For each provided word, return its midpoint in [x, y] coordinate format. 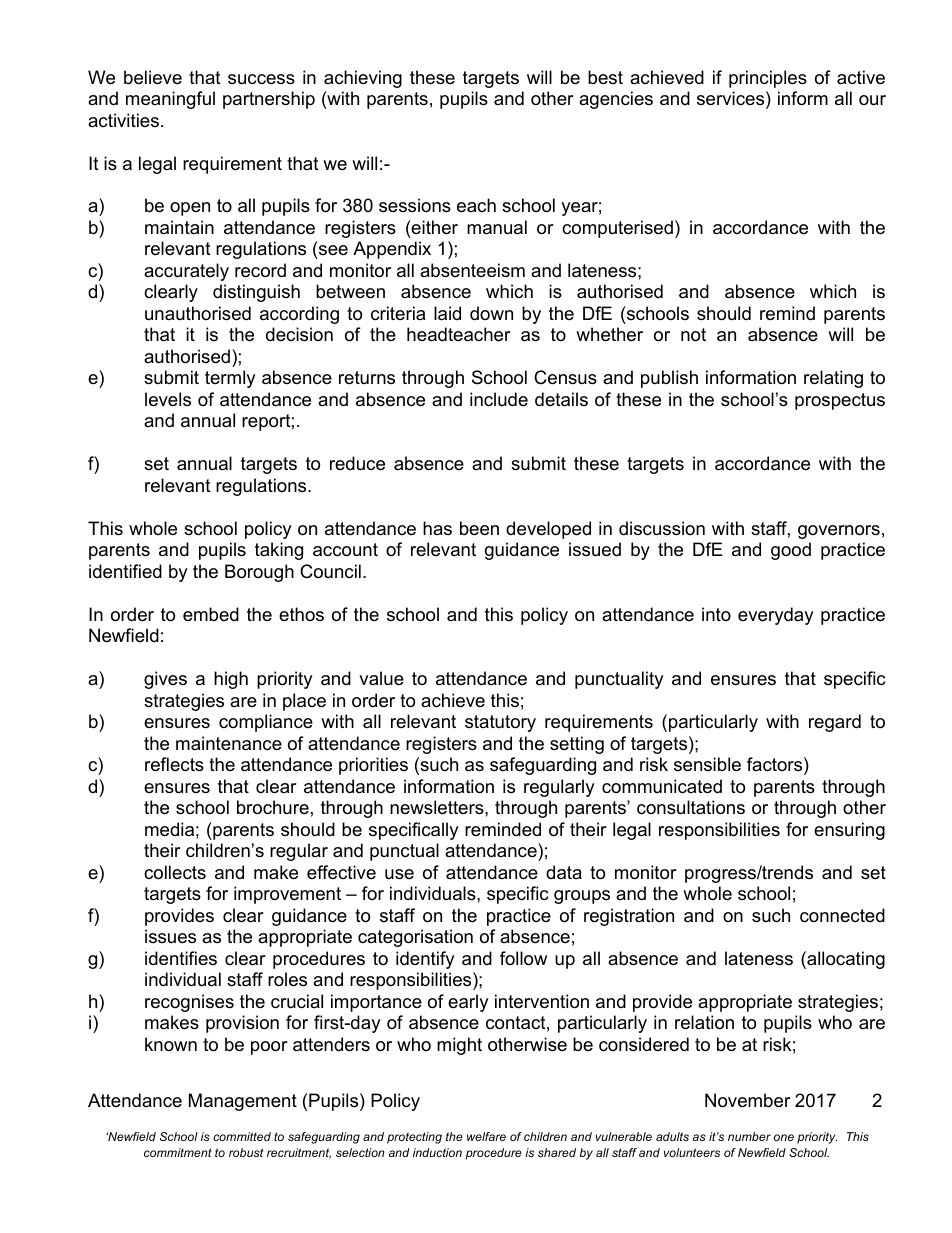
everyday [776, 616]
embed [211, 614]
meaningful [170, 100]
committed [242, 1136]
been [479, 528]
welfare [486, 1136]
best [605, 77]
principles [768, 79]
